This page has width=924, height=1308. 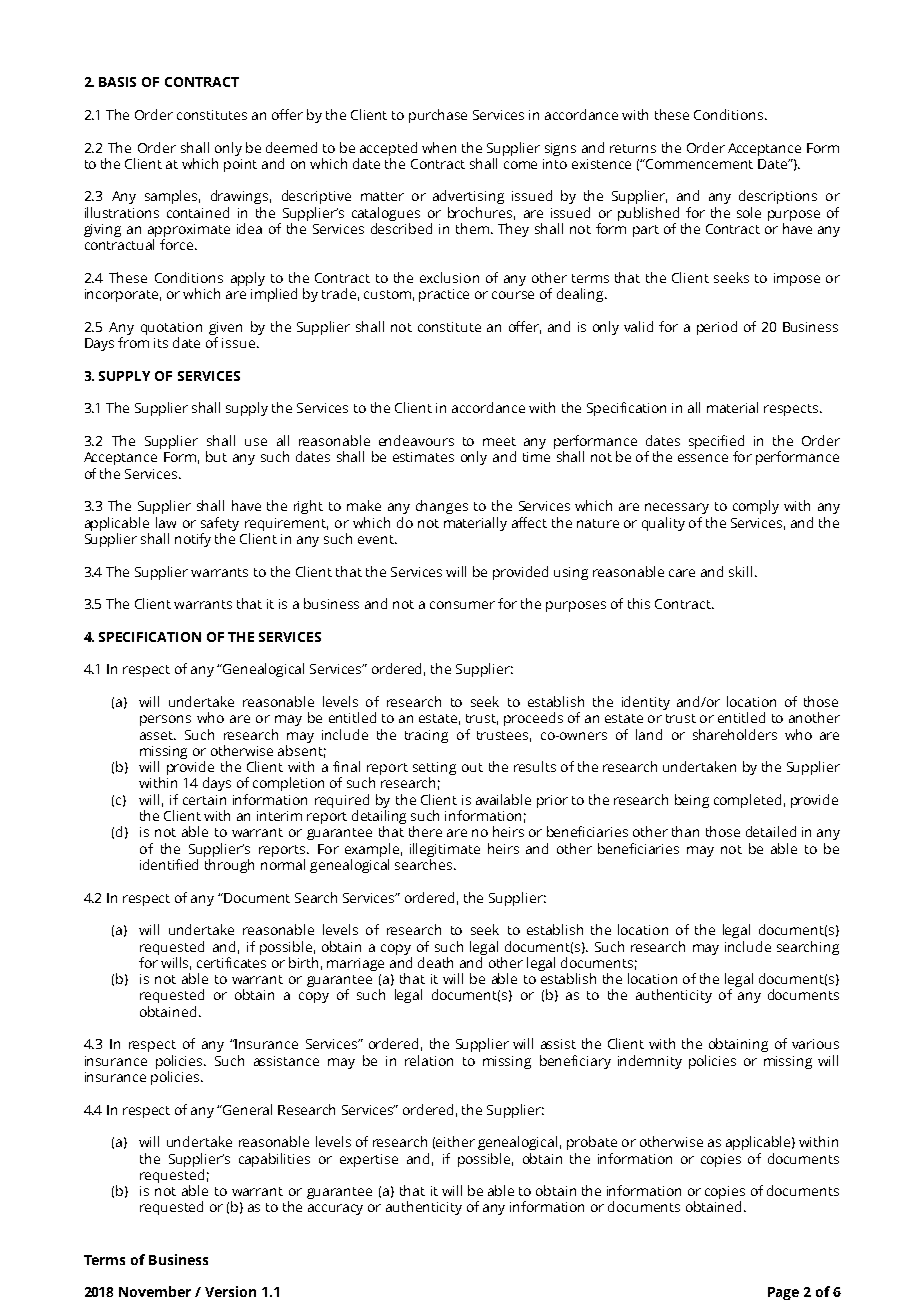 I want to click on purchase, so click(x=438, y=116).
